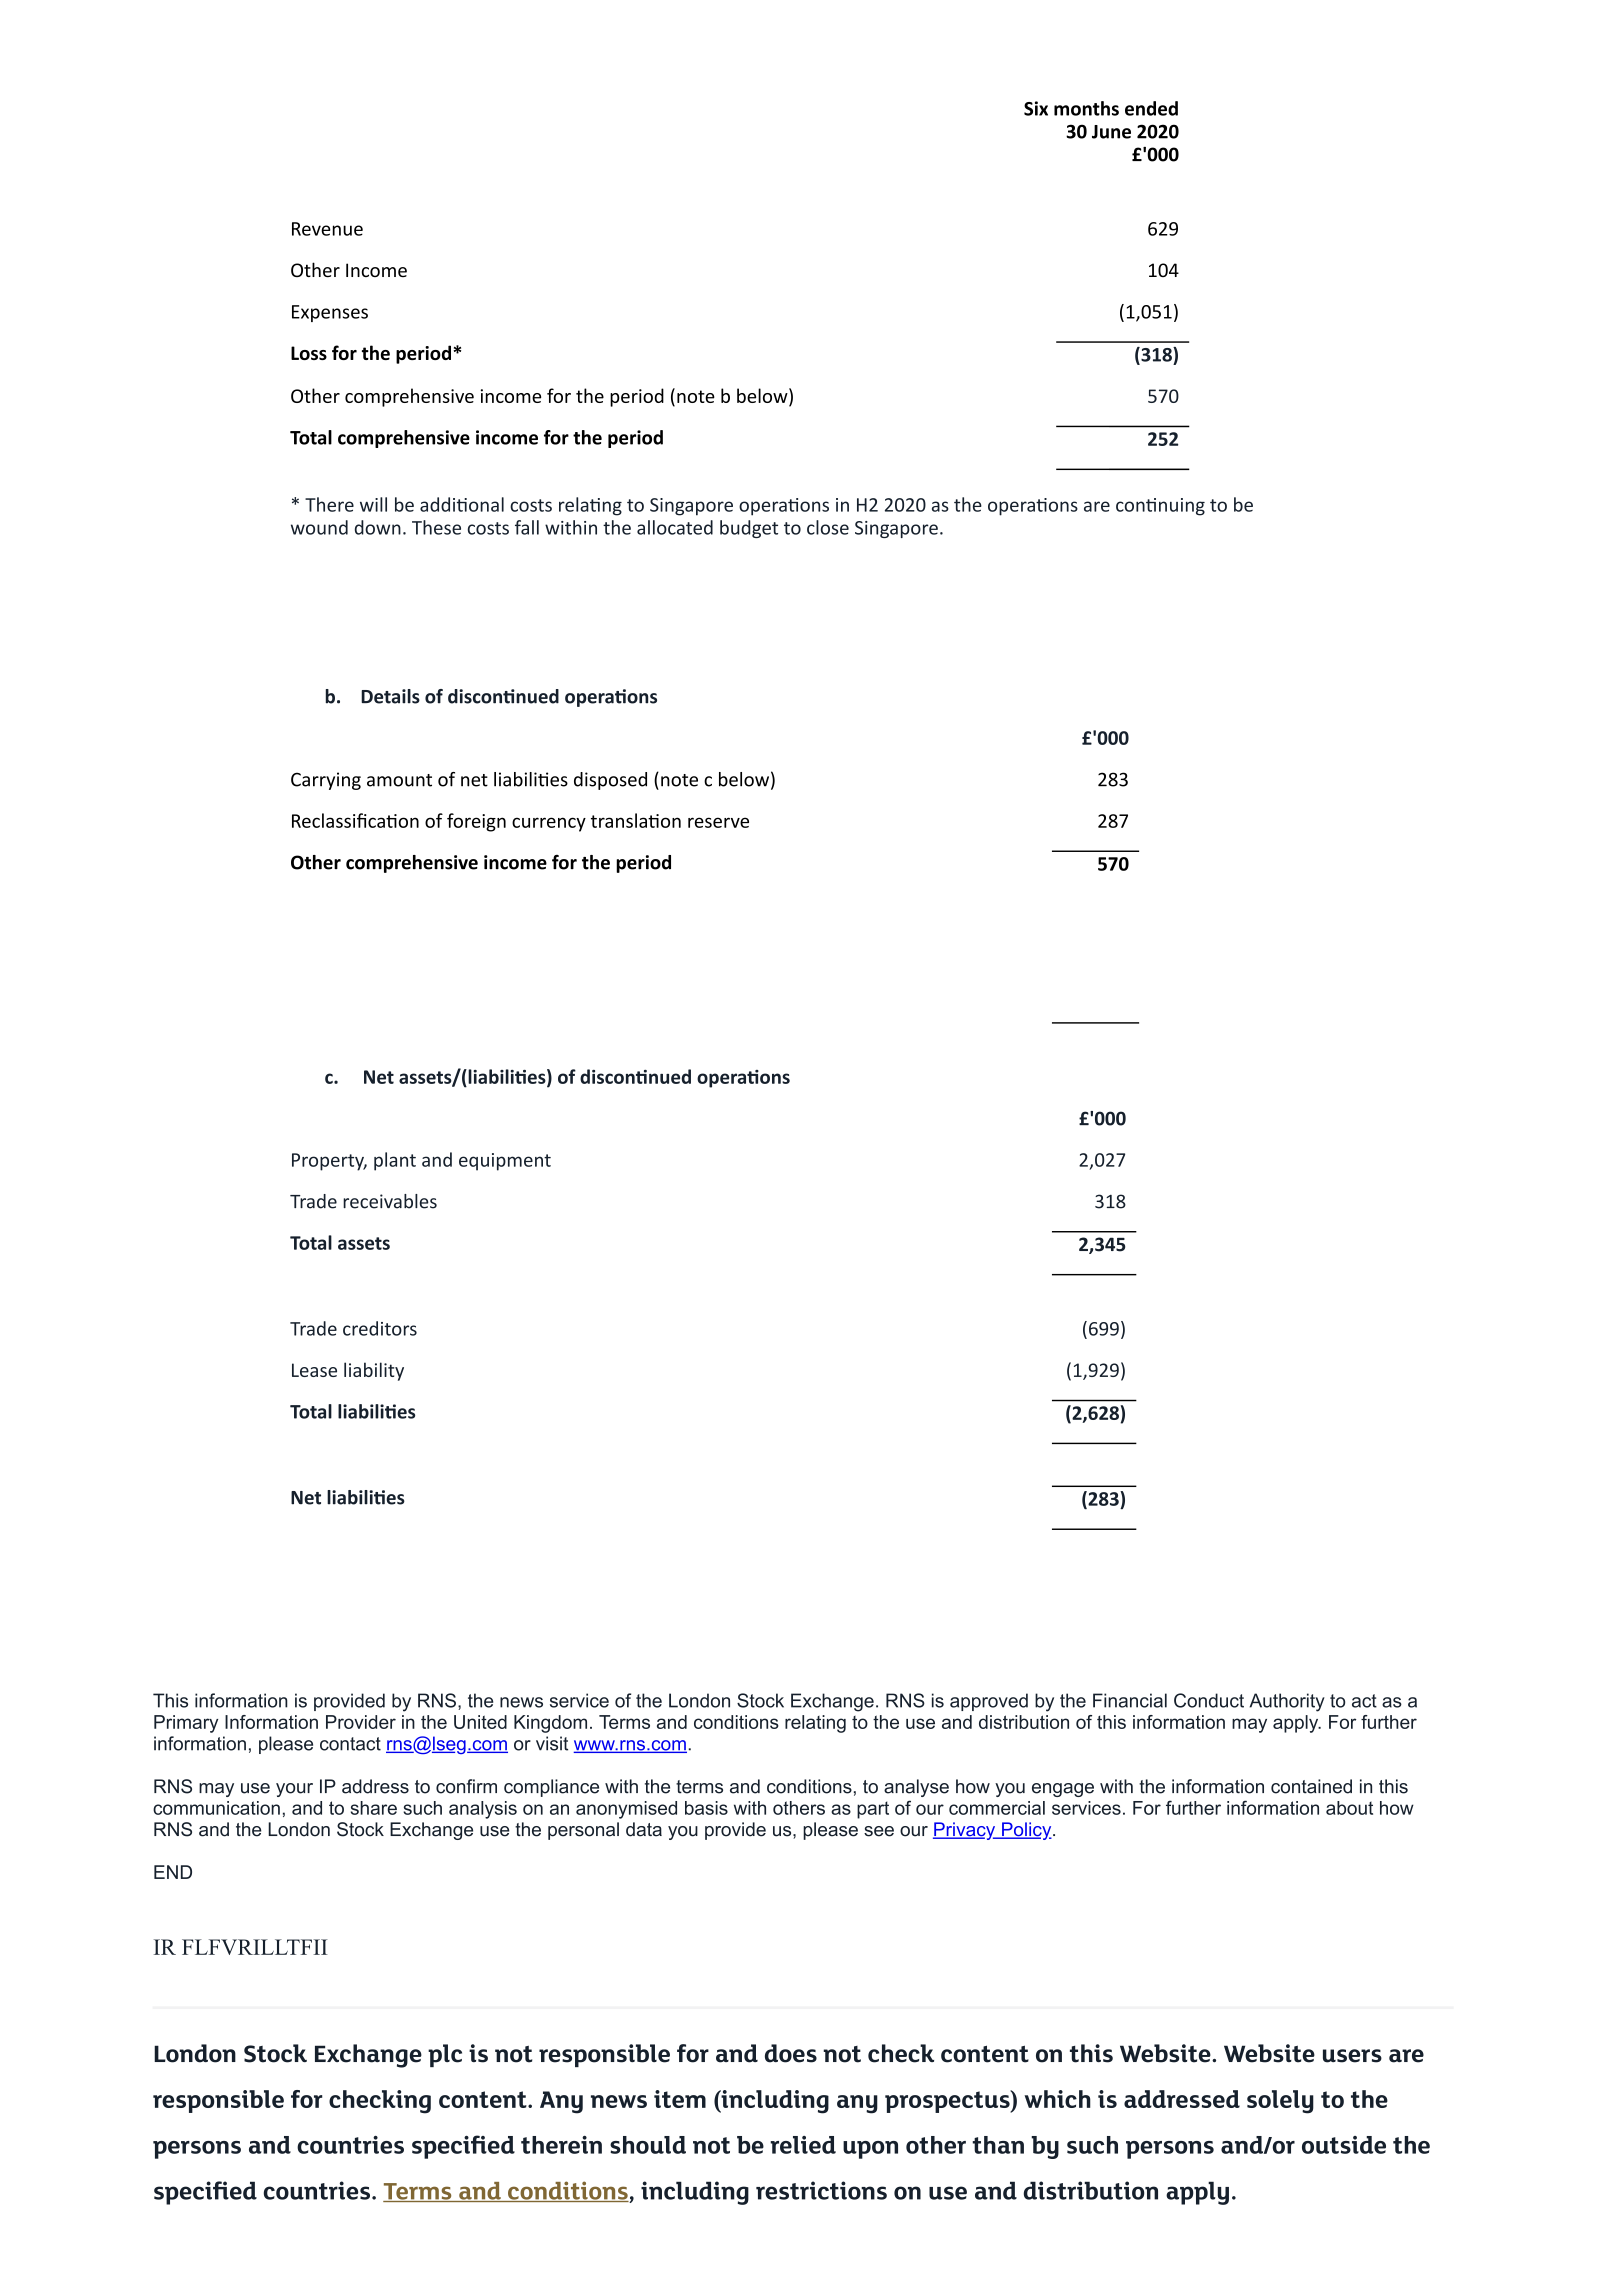 This screenshot has height=2272, width=1606. I want to click on Six, so click(1036, 108).
